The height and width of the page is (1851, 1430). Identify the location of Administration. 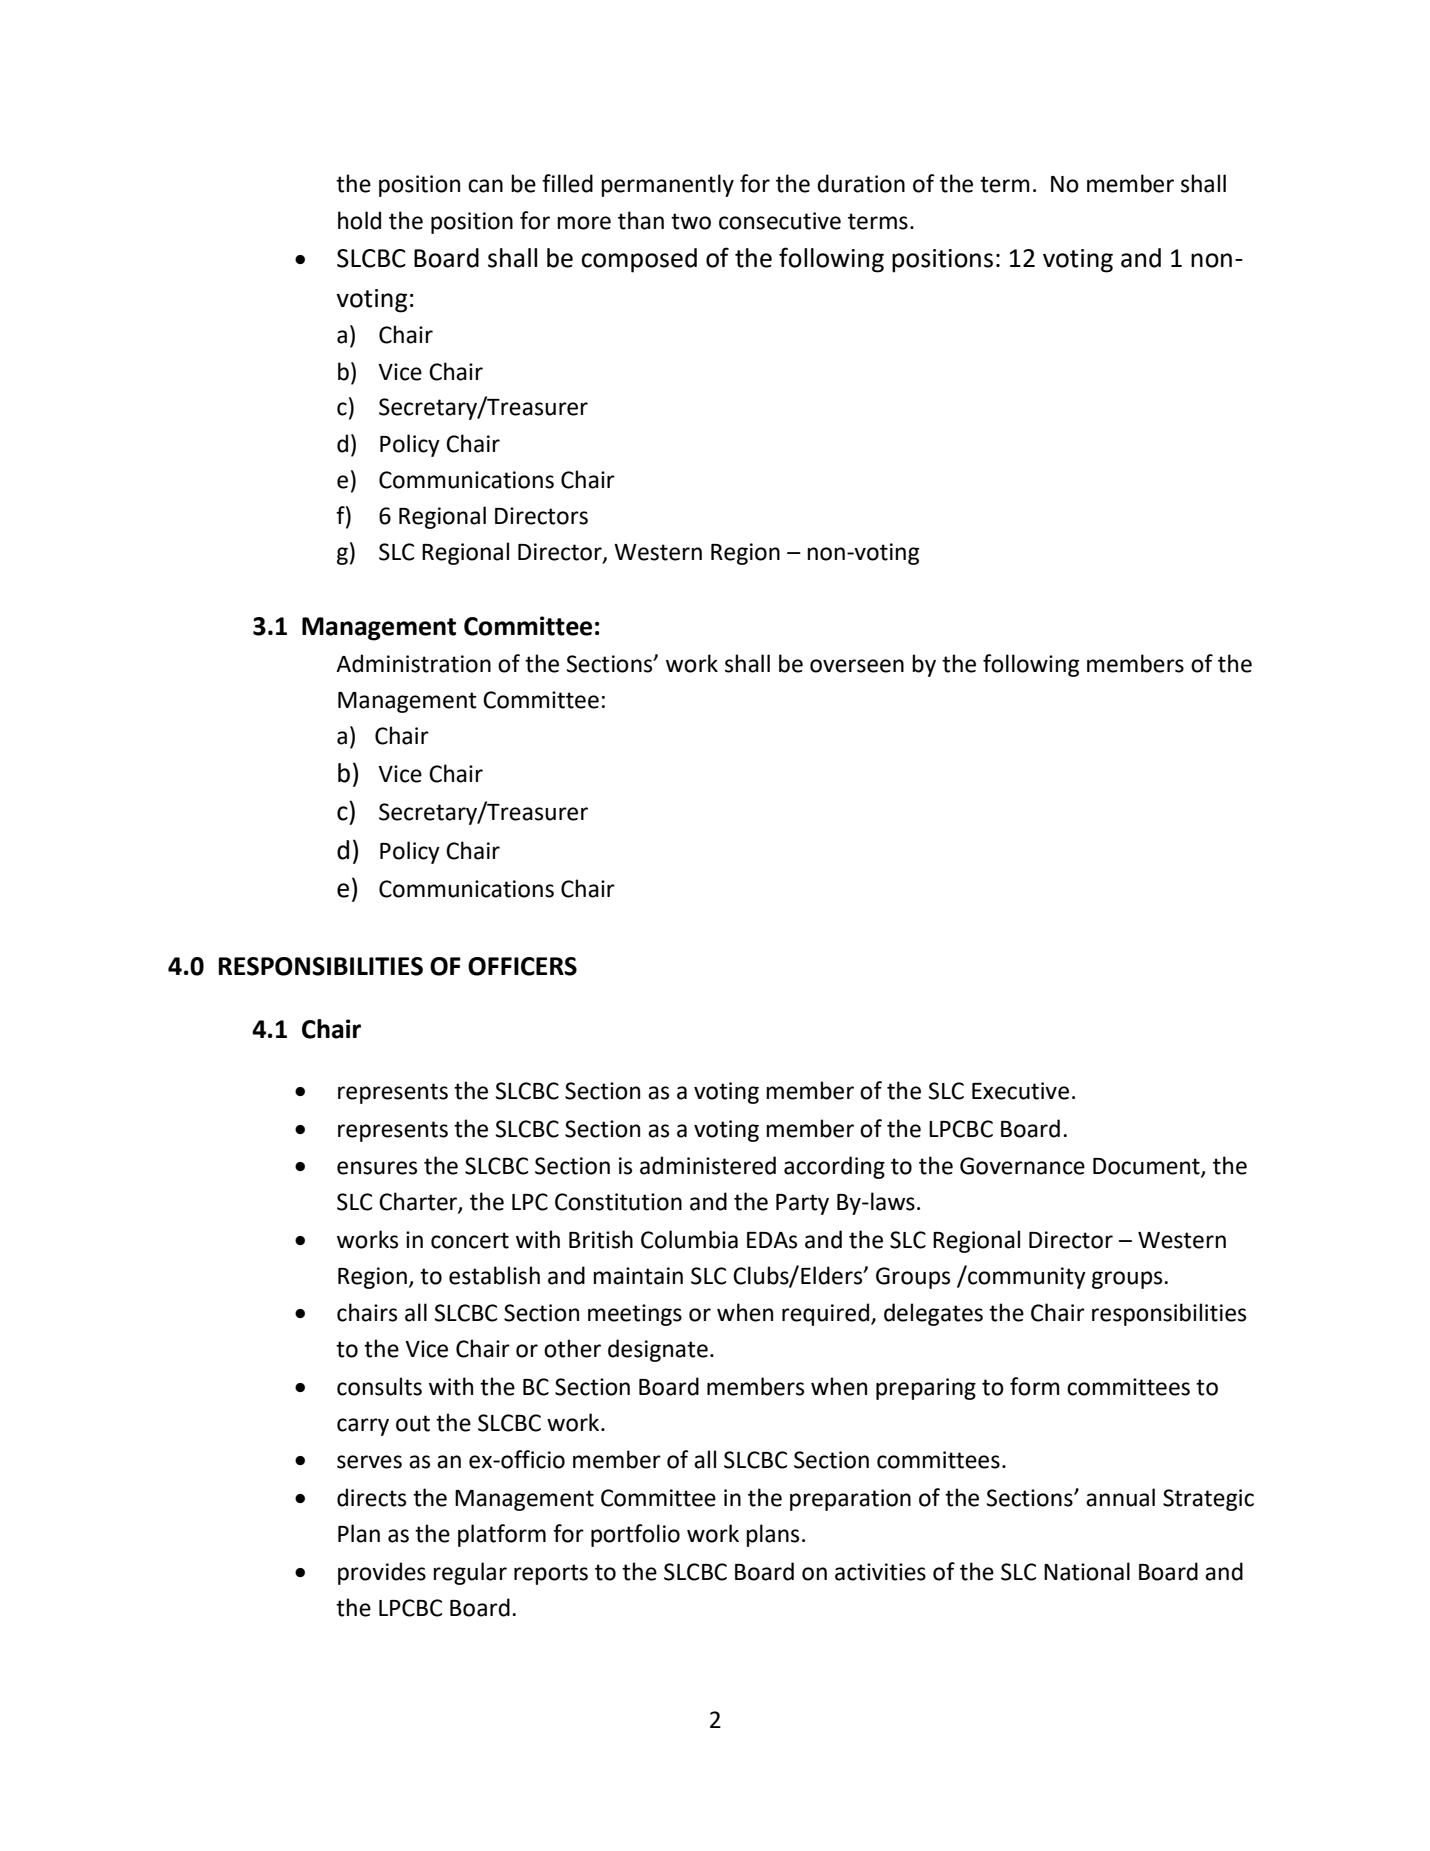
(413, 663).
